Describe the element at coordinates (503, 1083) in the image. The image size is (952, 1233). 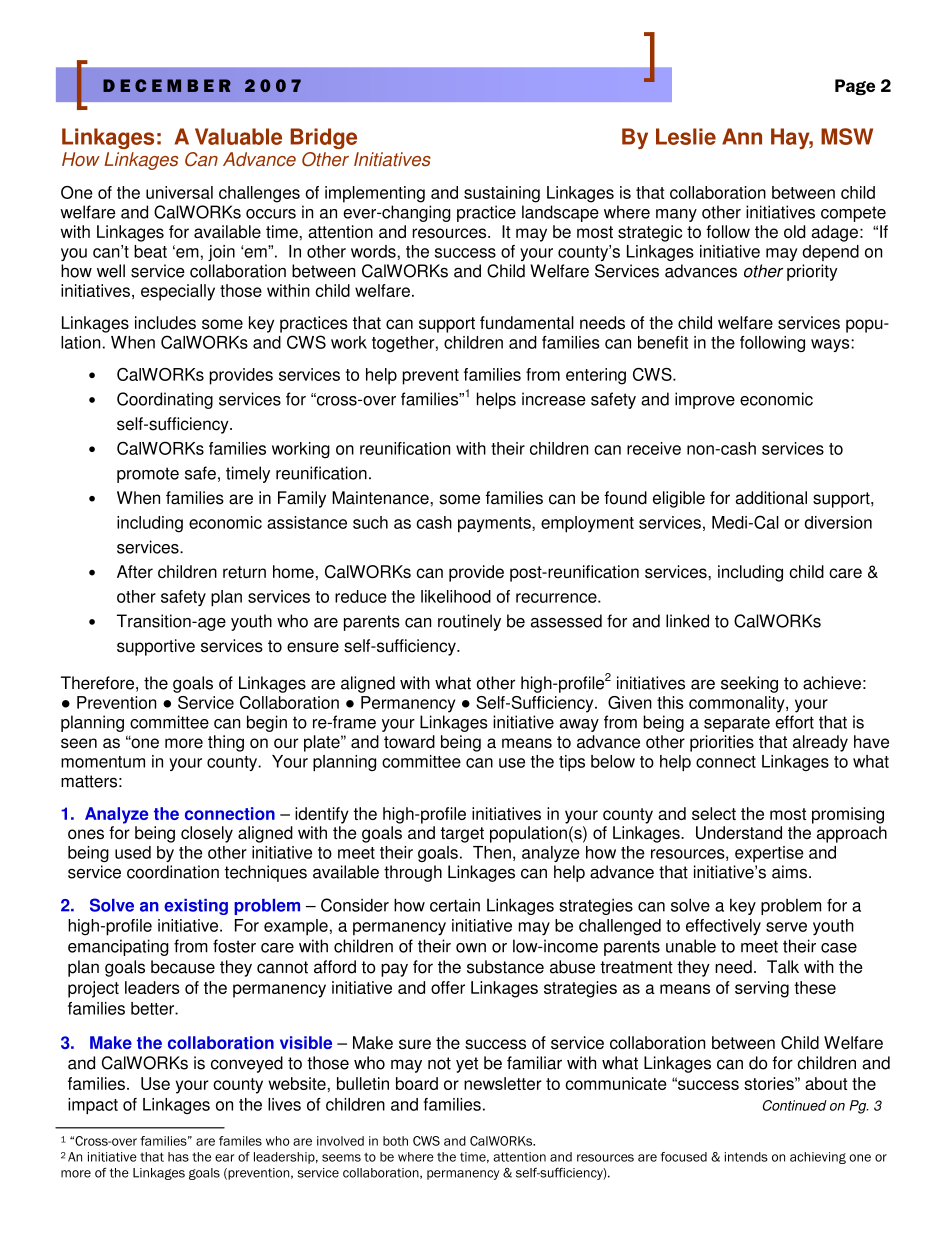
I see `newsletter` at that location.
